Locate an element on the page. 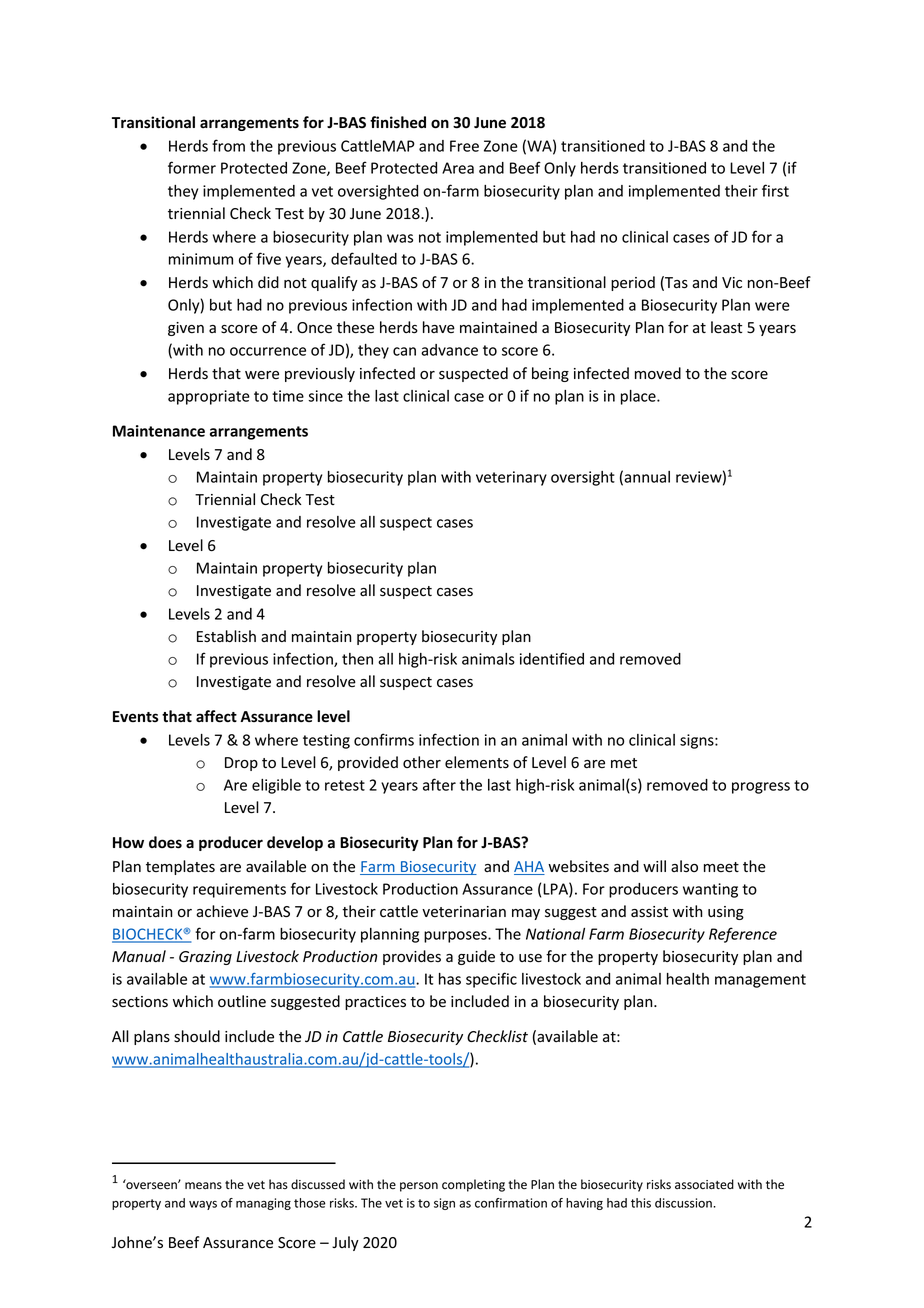 The width and height of the page is (924, 1308). ways is located at coordinates (203, 1205).
